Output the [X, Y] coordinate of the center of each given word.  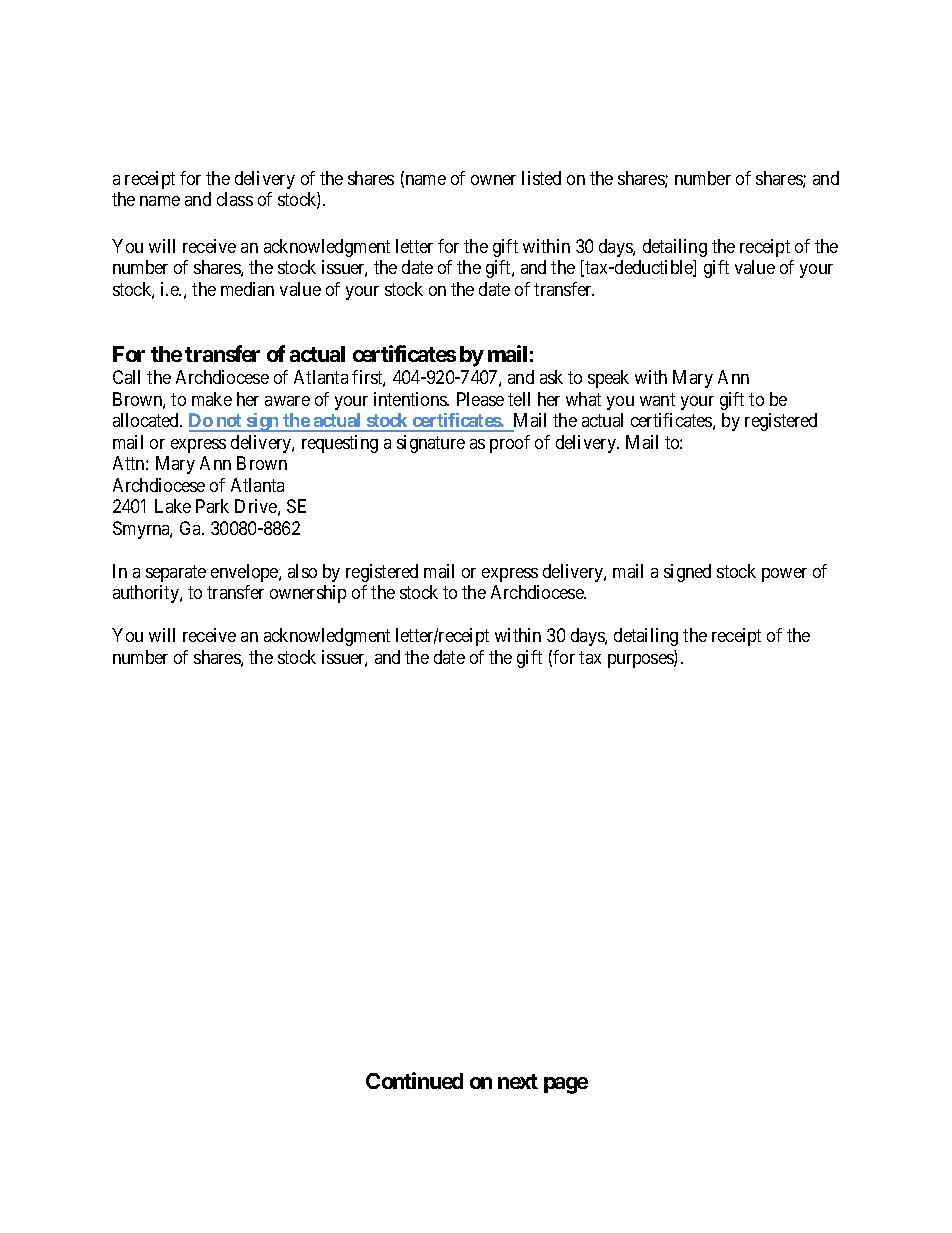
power [784, 575]
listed [541, 178]
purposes [641, 661]
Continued [414, 1080]
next [518, 1081]
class [235, 199]
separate [176, 573]
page [566, 1085]
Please [480, 399]
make [212, 399]
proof [510, 444]
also [302, 571]
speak [608, 379]
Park [212, 506]
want [657, 399]
